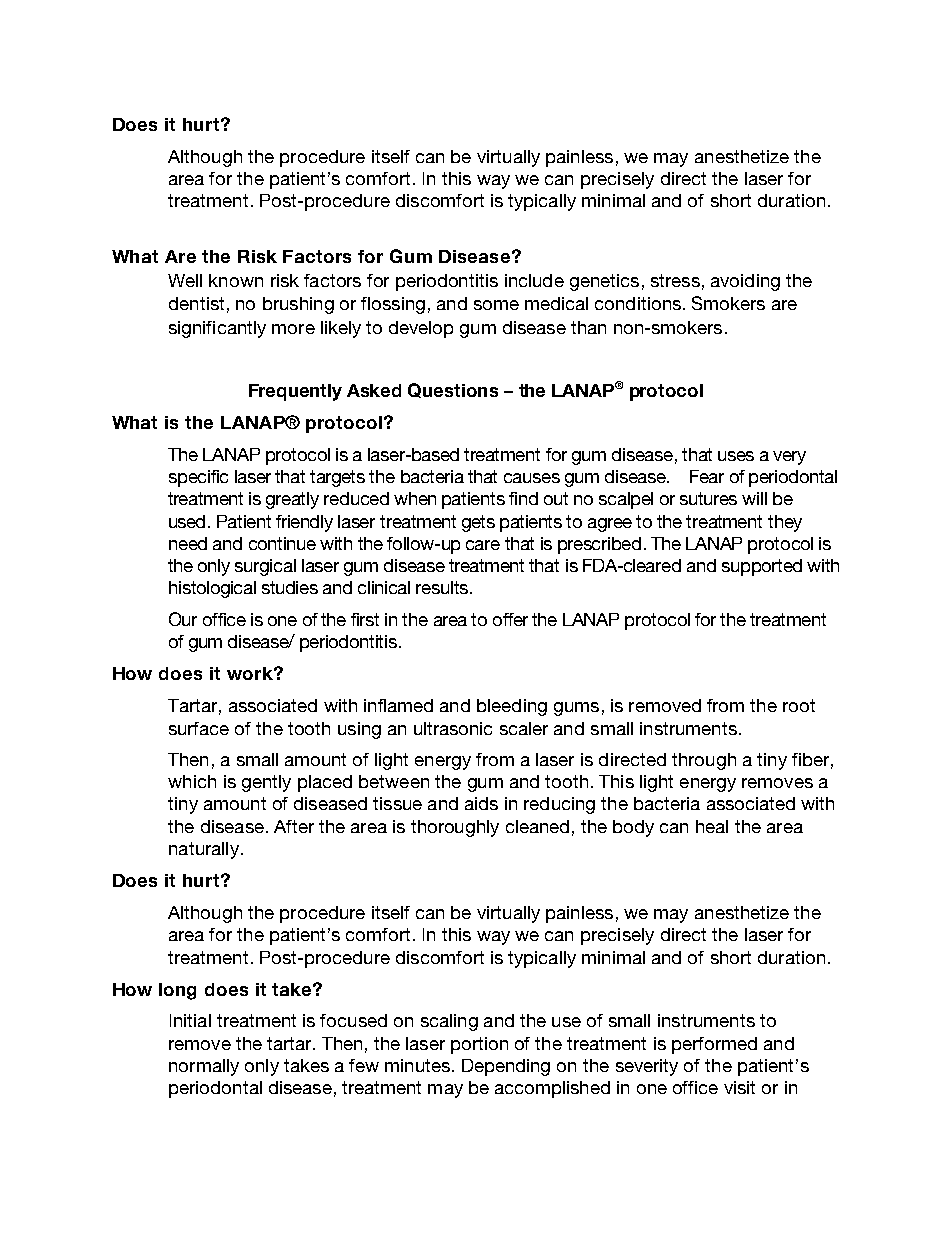 The height and width of the screenshot is (1233, 952). I want to click on normally, so click(204, 1067).
